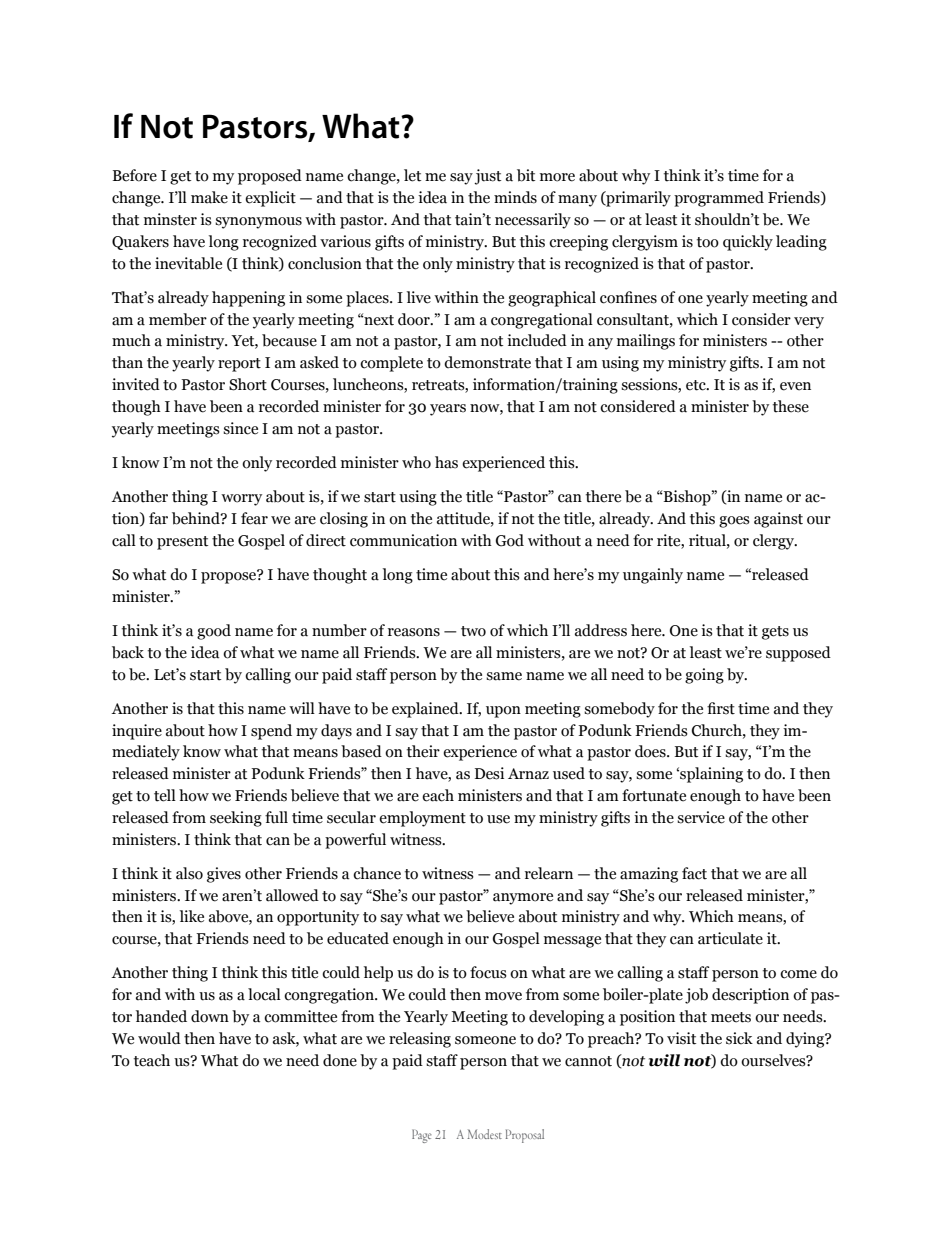 The height and width of the screenshot is (1233, 952). I want to click on worry, so click(241, 500).
